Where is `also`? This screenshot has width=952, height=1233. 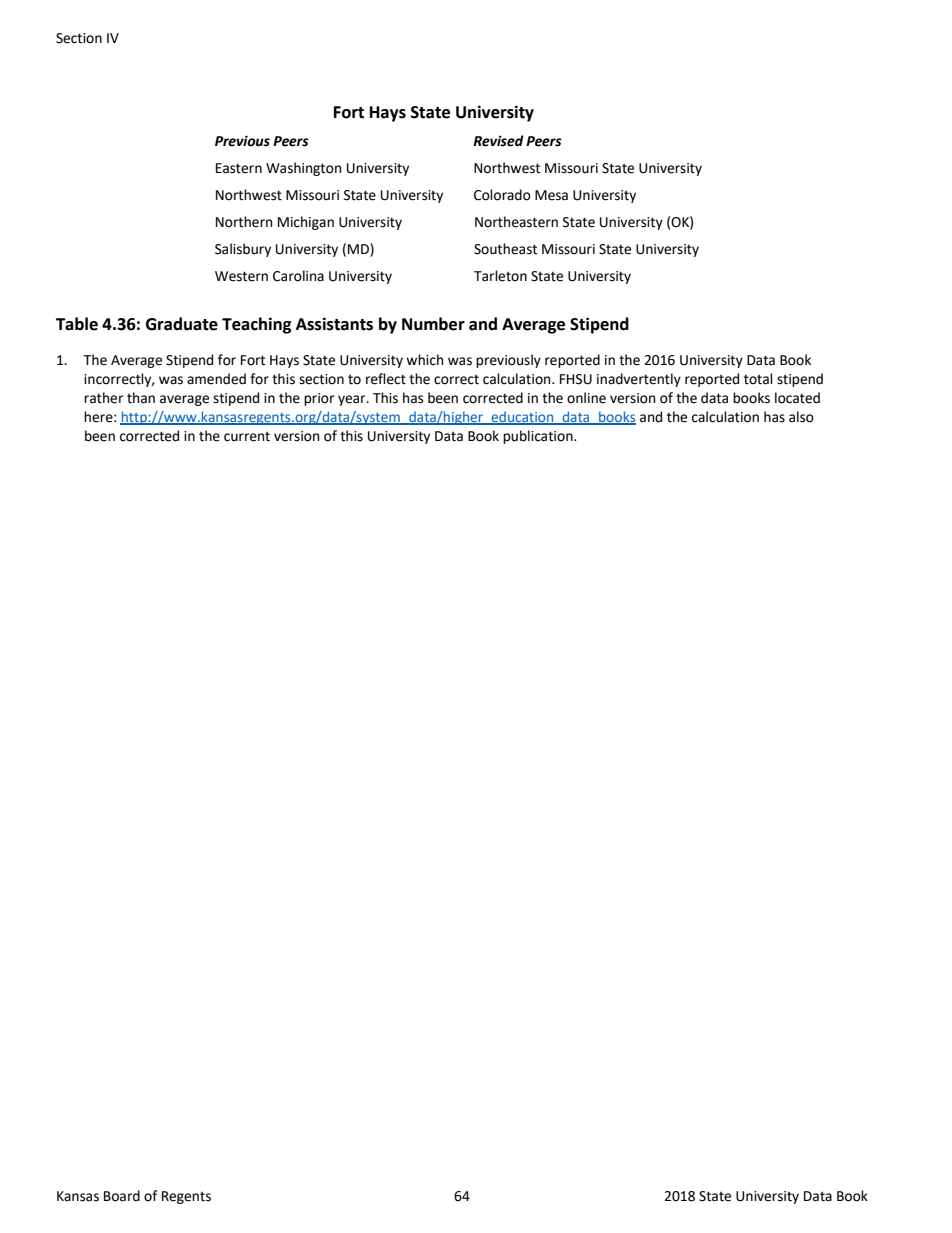
also is located at coordinates (801, 417).
